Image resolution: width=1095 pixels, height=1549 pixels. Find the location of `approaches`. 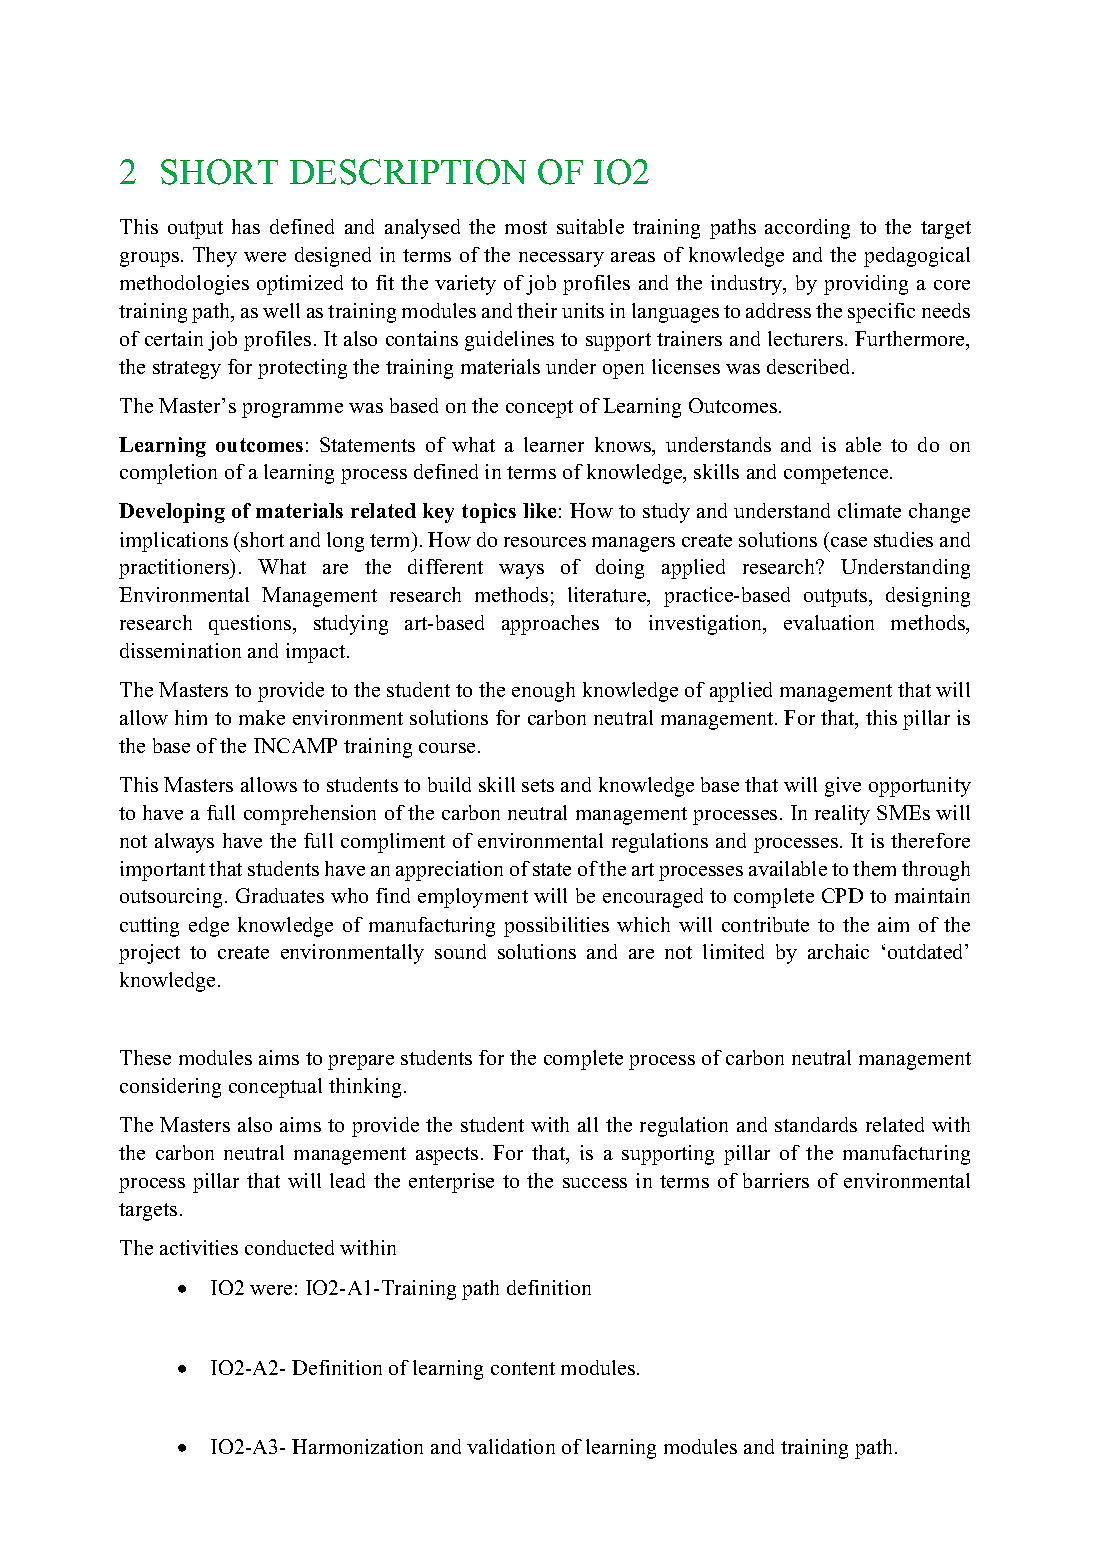

approaches is located at coordinates (550, 625).
